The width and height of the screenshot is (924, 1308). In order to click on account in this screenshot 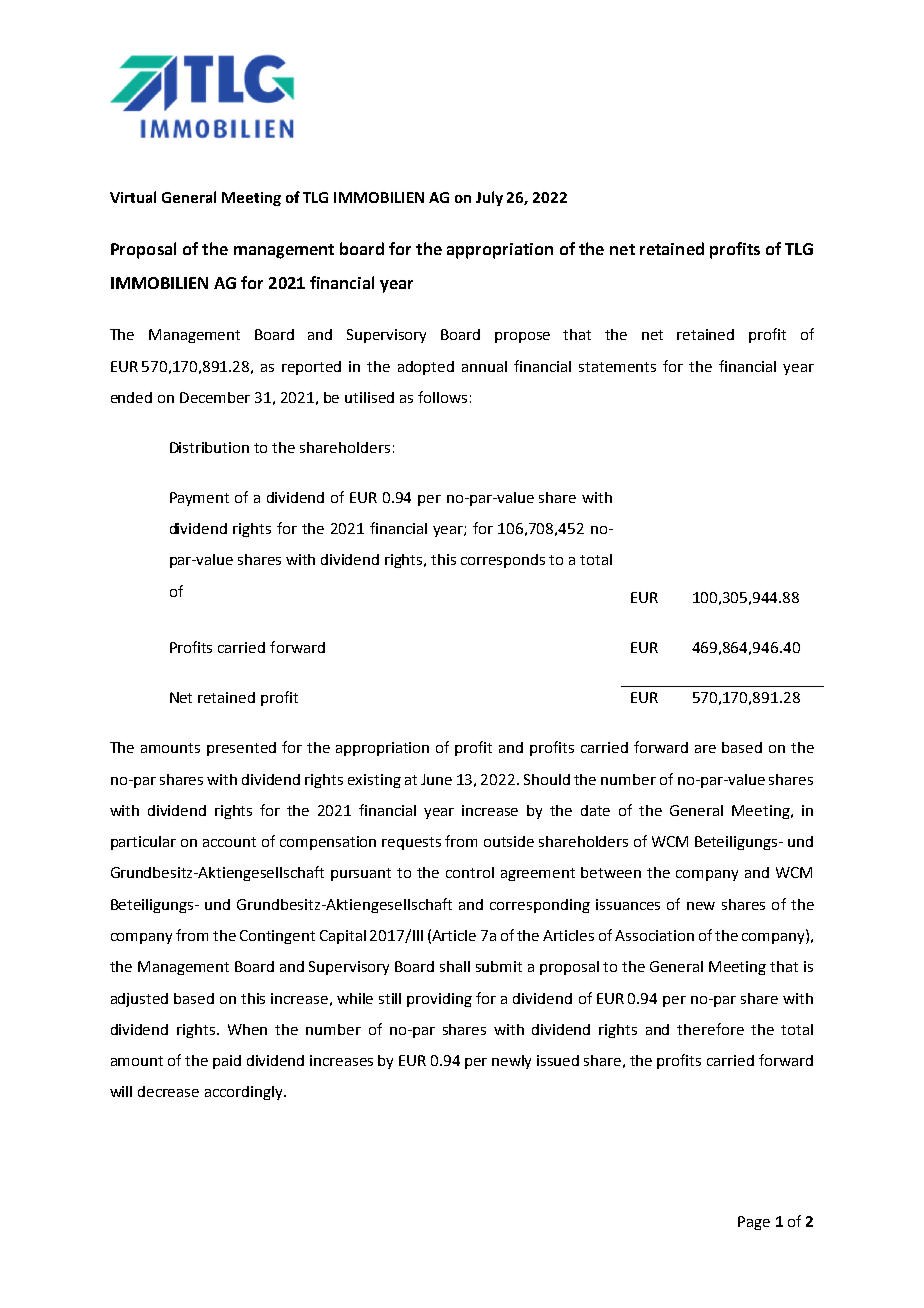, I will do `click(229, 842)`.
